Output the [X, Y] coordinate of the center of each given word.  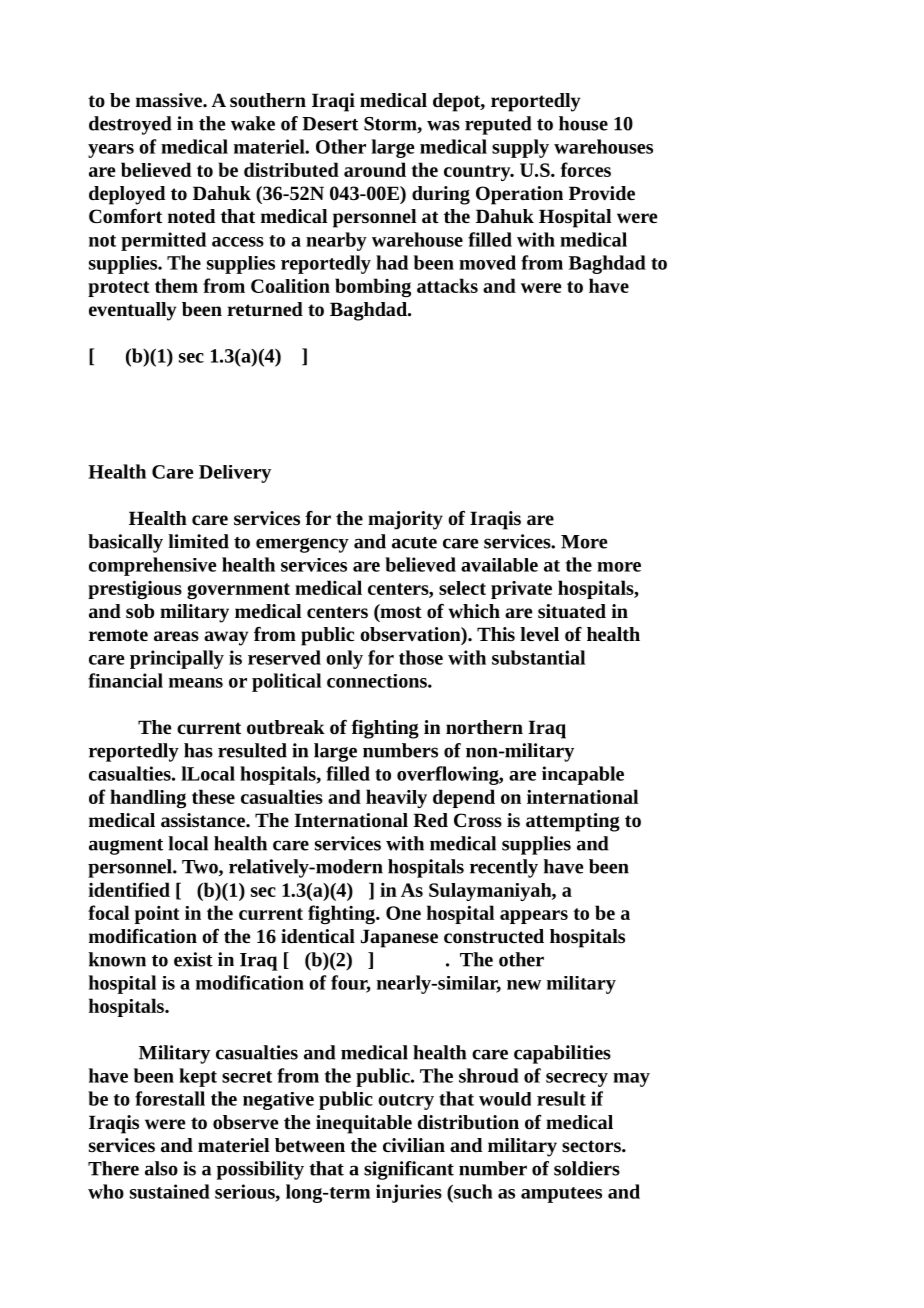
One [403, 913]
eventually [132, 311]
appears [534, 917]
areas [176, 636]
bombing [373, 287]
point [157, 915]
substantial [538, 657]
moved [487, 262]
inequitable [364, 1124]
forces [586, 169]
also [161, 1168]
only [344, 659]
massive [170, 100]
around [375, 169]
